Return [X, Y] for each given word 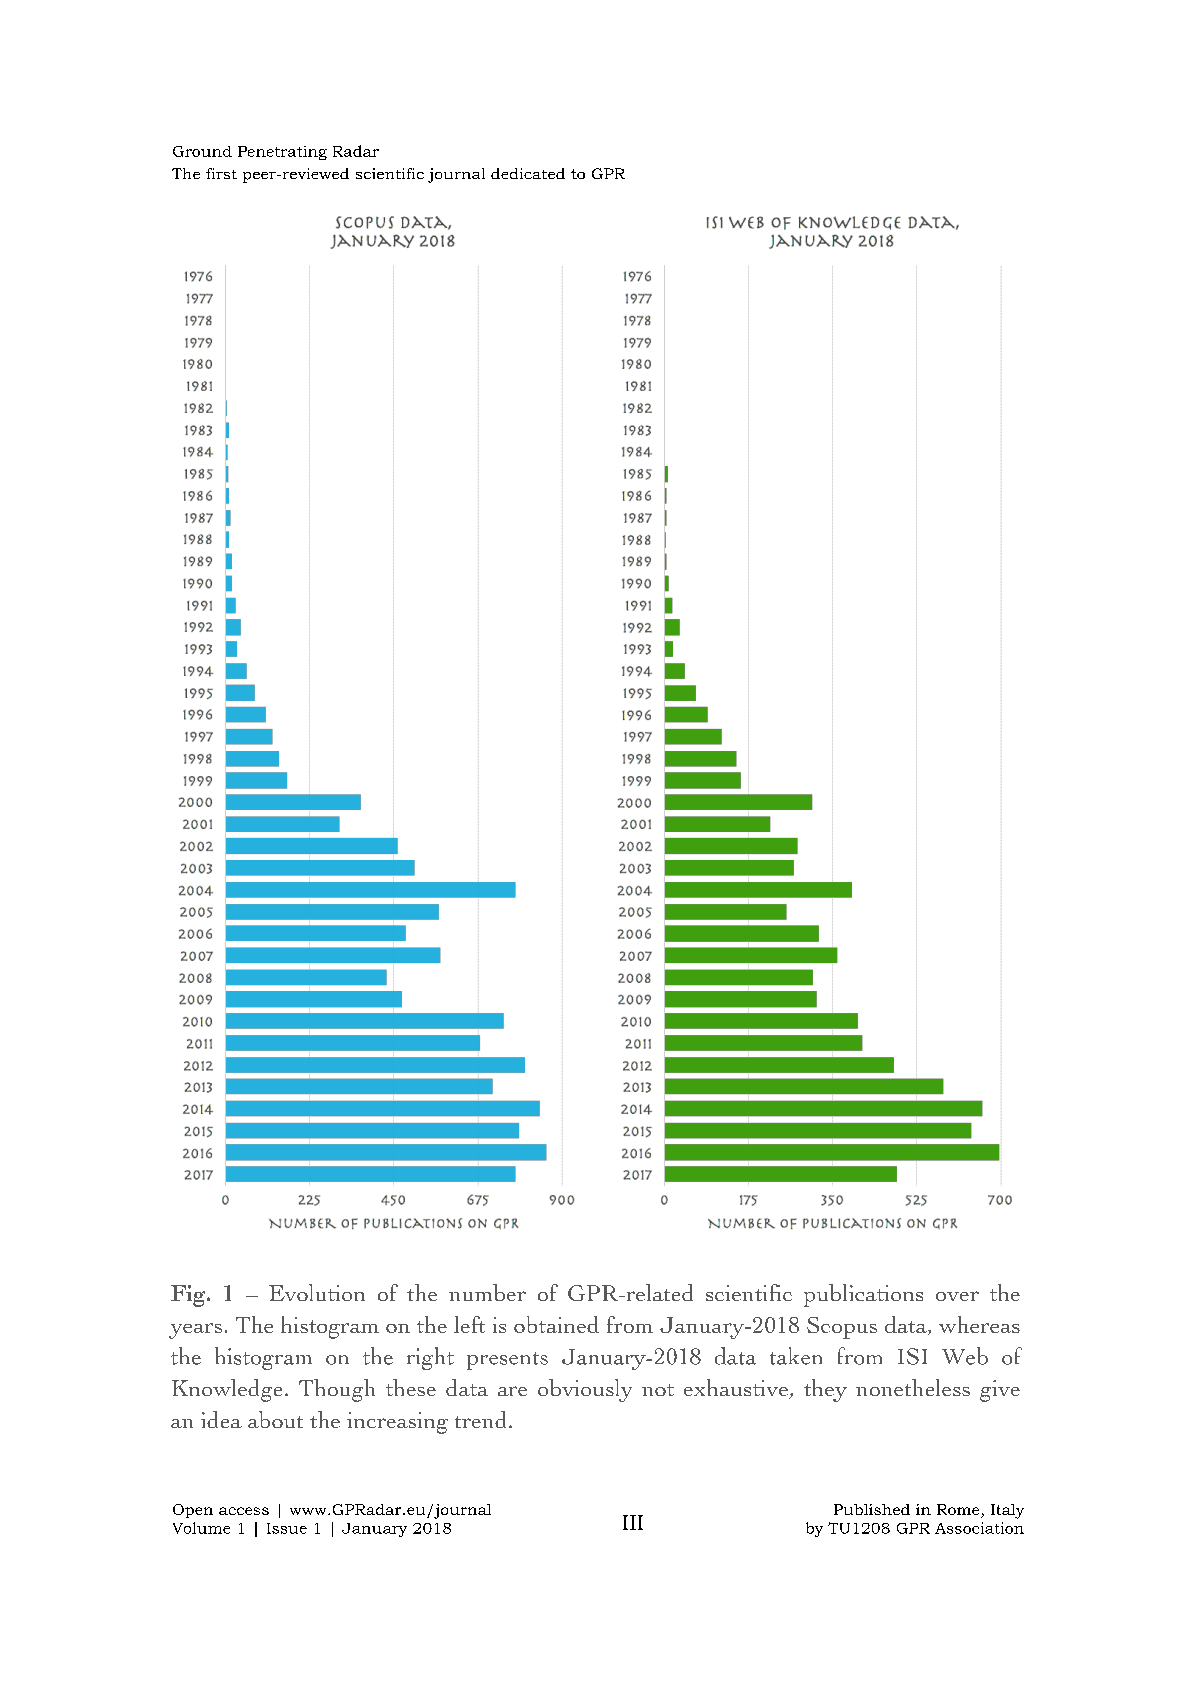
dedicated [528, 173]
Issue [287, 1528]
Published [872, 1509]
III [633, 1522]
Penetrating [282, 153]
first [221, 173]
